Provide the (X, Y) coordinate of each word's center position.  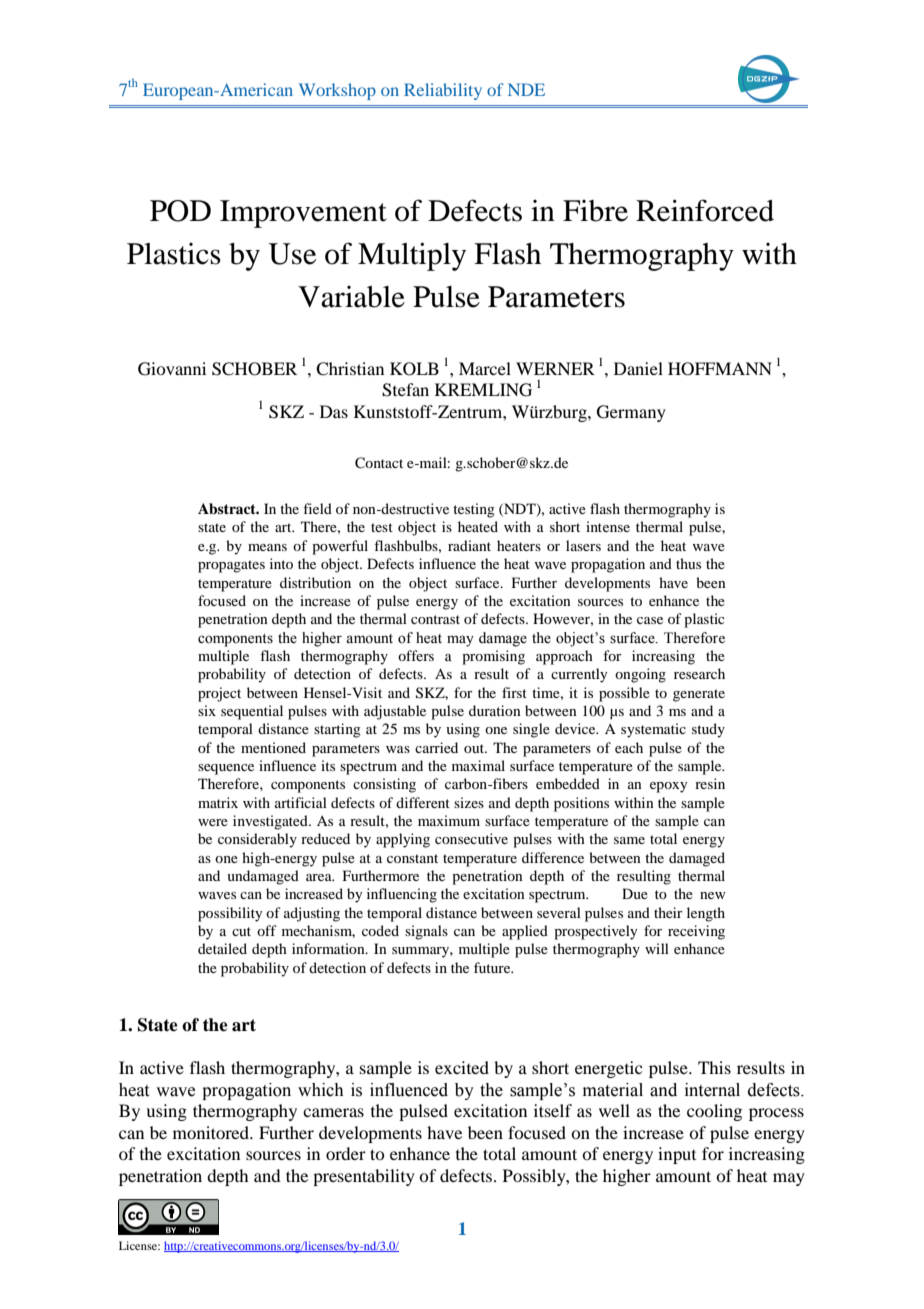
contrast (435, 619)
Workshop (337, 91)
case (650, 620)
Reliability (443, 91)
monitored (212, 1132)
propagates (231, 566)
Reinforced (705, 210)
